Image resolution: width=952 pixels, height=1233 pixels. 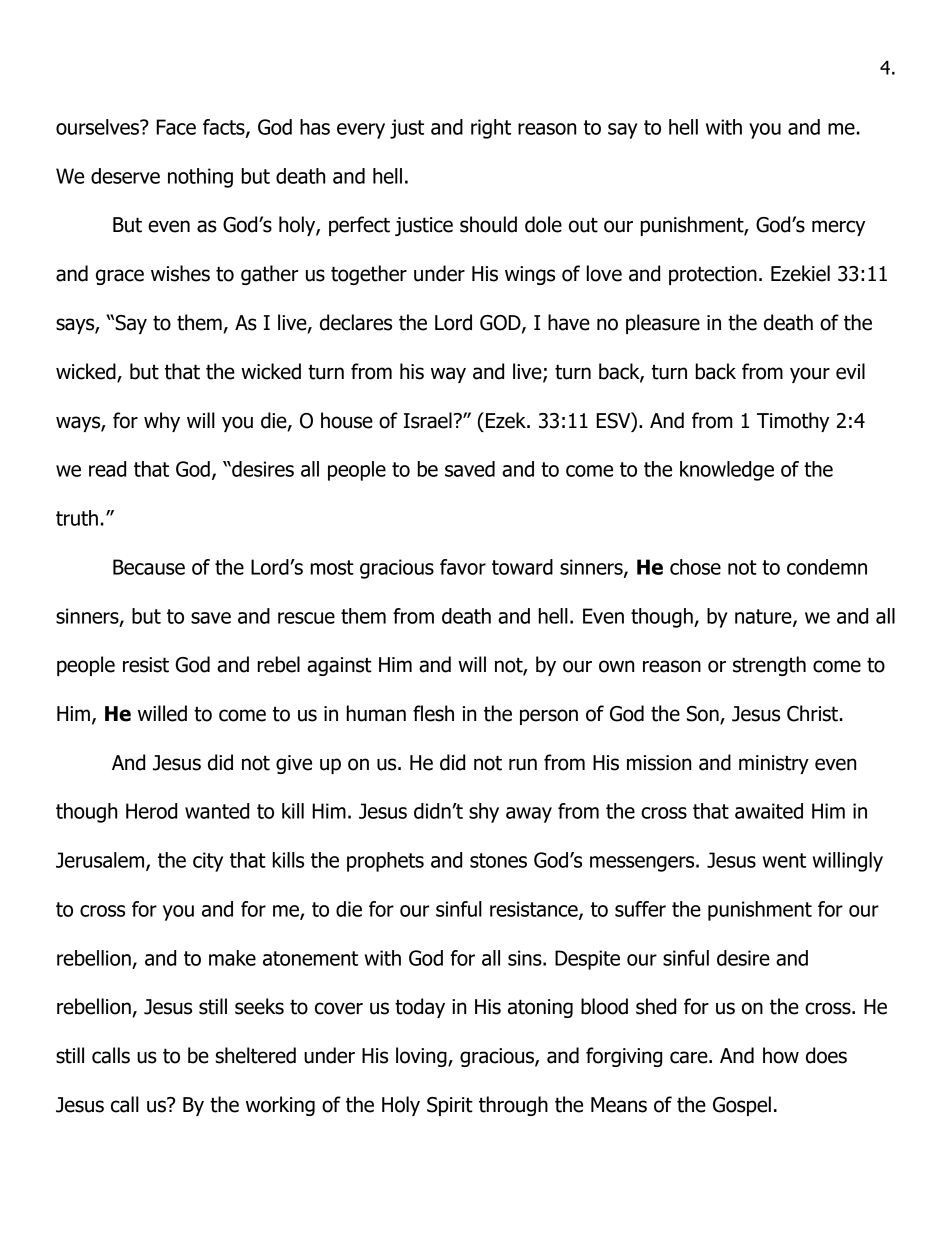 I want to click on right, so click(x=491, y=129).
